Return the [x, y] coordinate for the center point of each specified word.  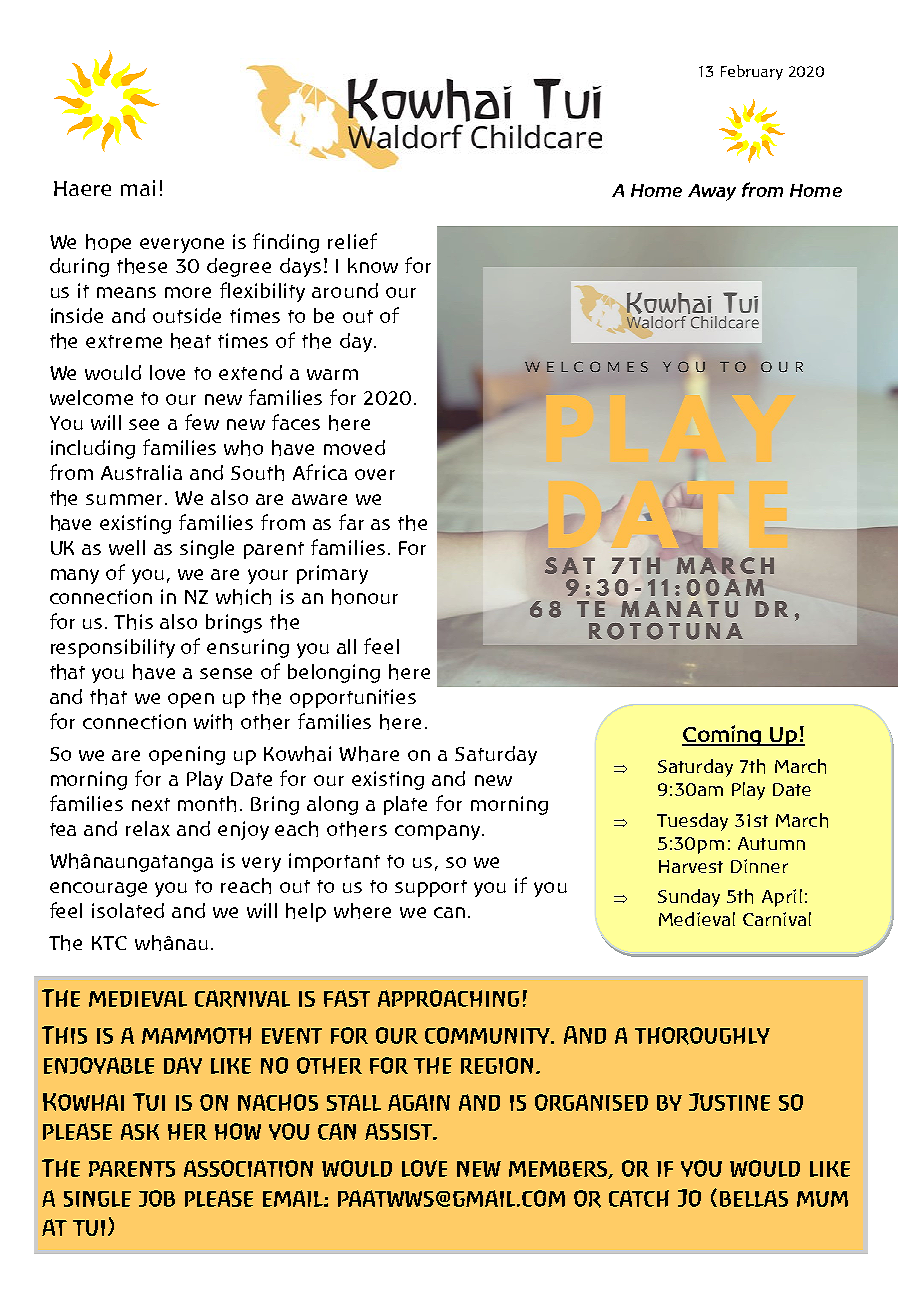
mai [138, 188]
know [373, 265]
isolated [128, 910]
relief [352, 241]
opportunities [353, 698]
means [126, 292]
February [752, 72]
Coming [722, 735]
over [375, 474]
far [351, 522]
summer [126, 499]
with [213, 722]
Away [712, 192]
